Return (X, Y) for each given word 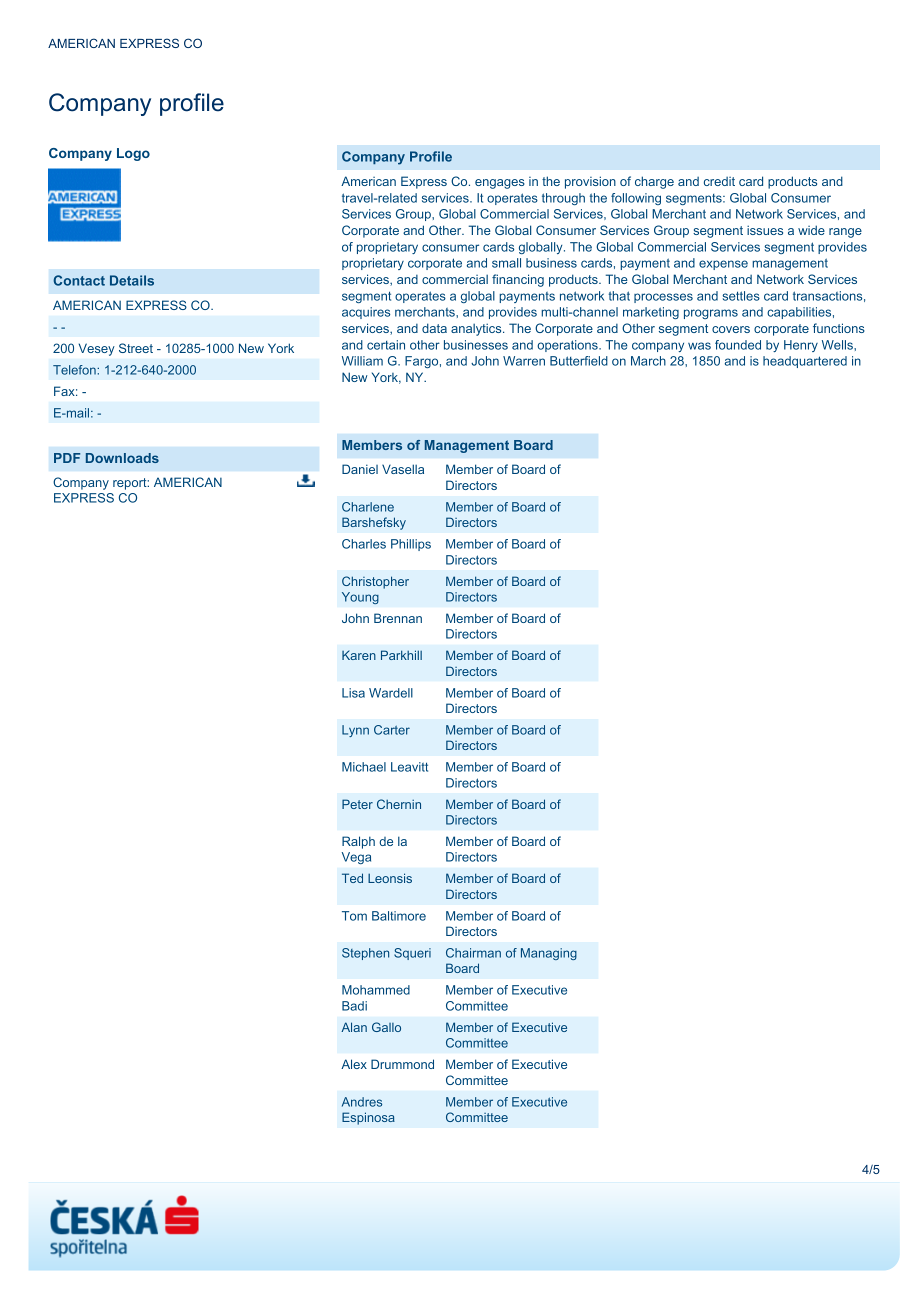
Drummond (402, 1064)
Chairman (473, 953)
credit (719, 181)
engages (500, 184)
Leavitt (409, 767)
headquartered (805, 362)
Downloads (122, 458)
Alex (354, 1064)
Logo (133, 154)
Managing (549, 954)
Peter (357, 804)
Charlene (368, 507)
